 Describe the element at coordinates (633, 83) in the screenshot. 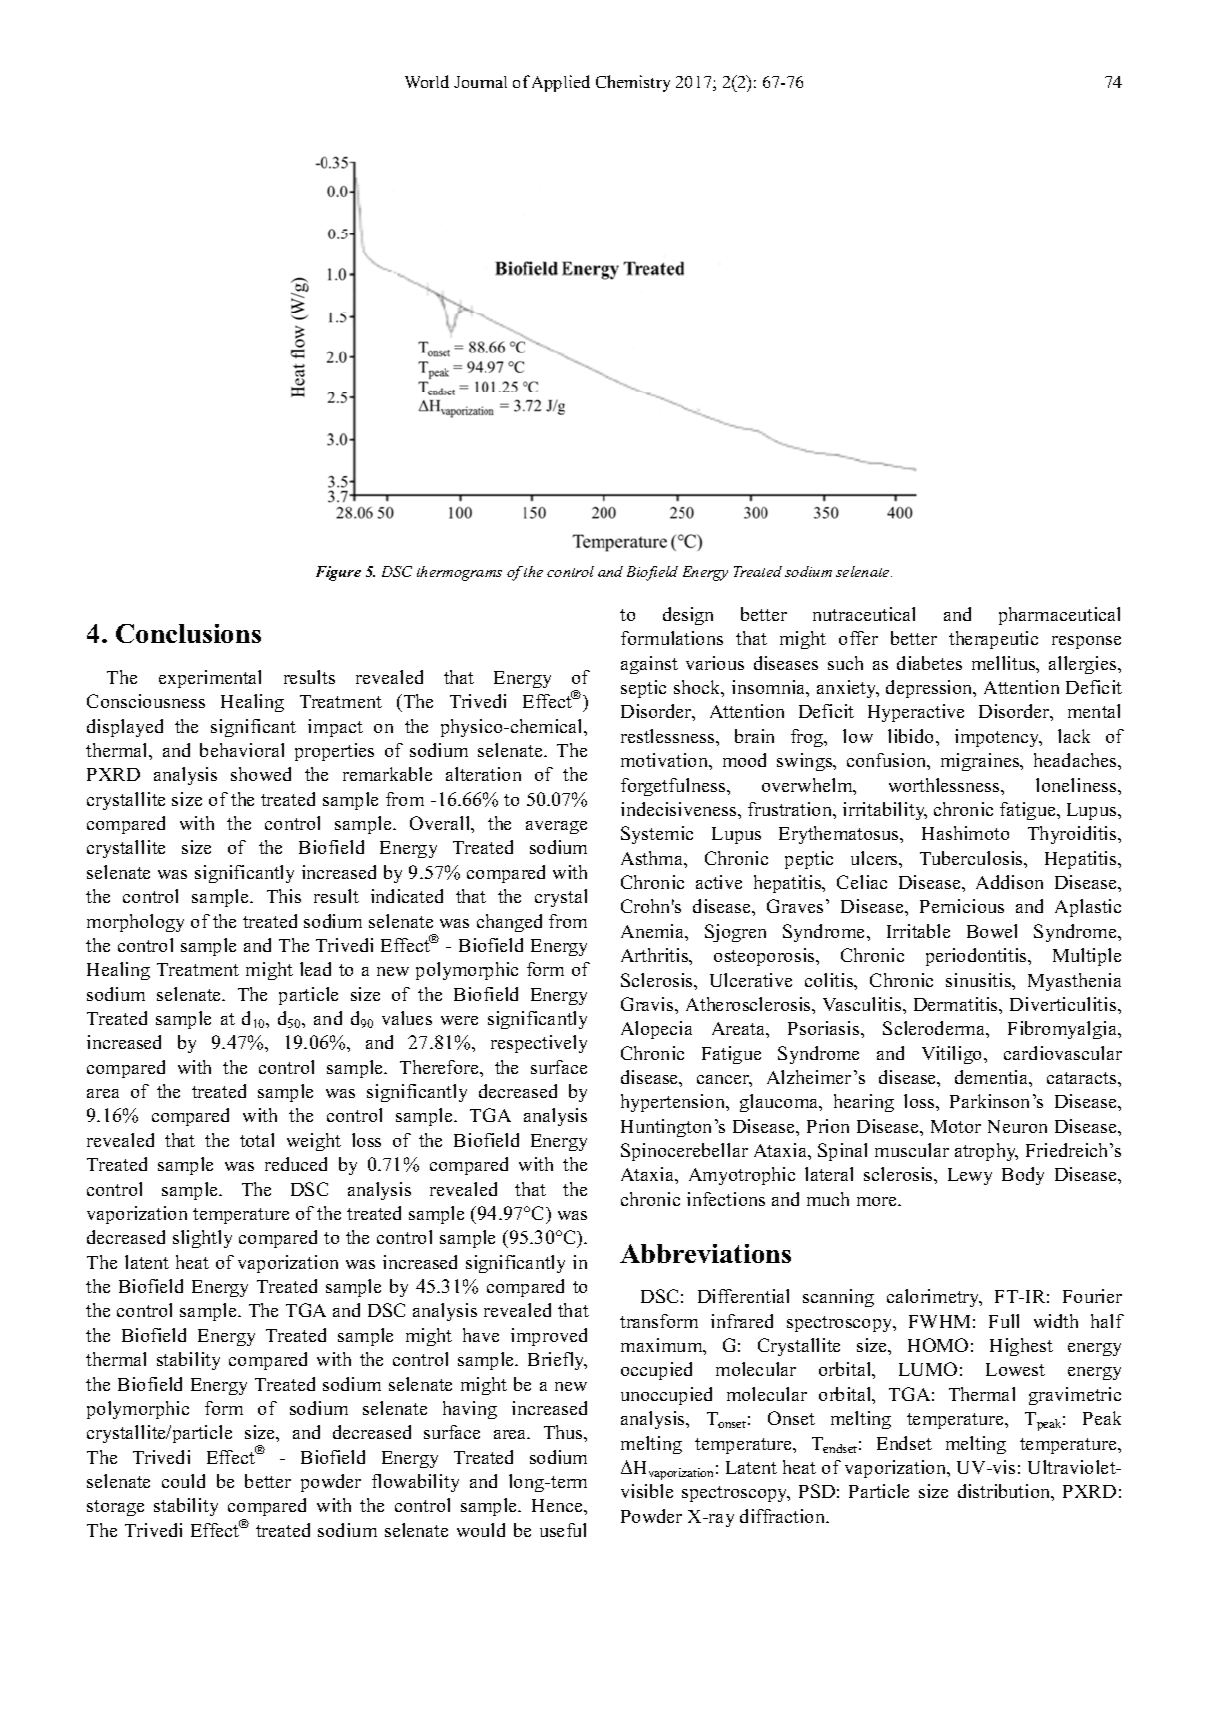

I see `Chemistry` at that location.
